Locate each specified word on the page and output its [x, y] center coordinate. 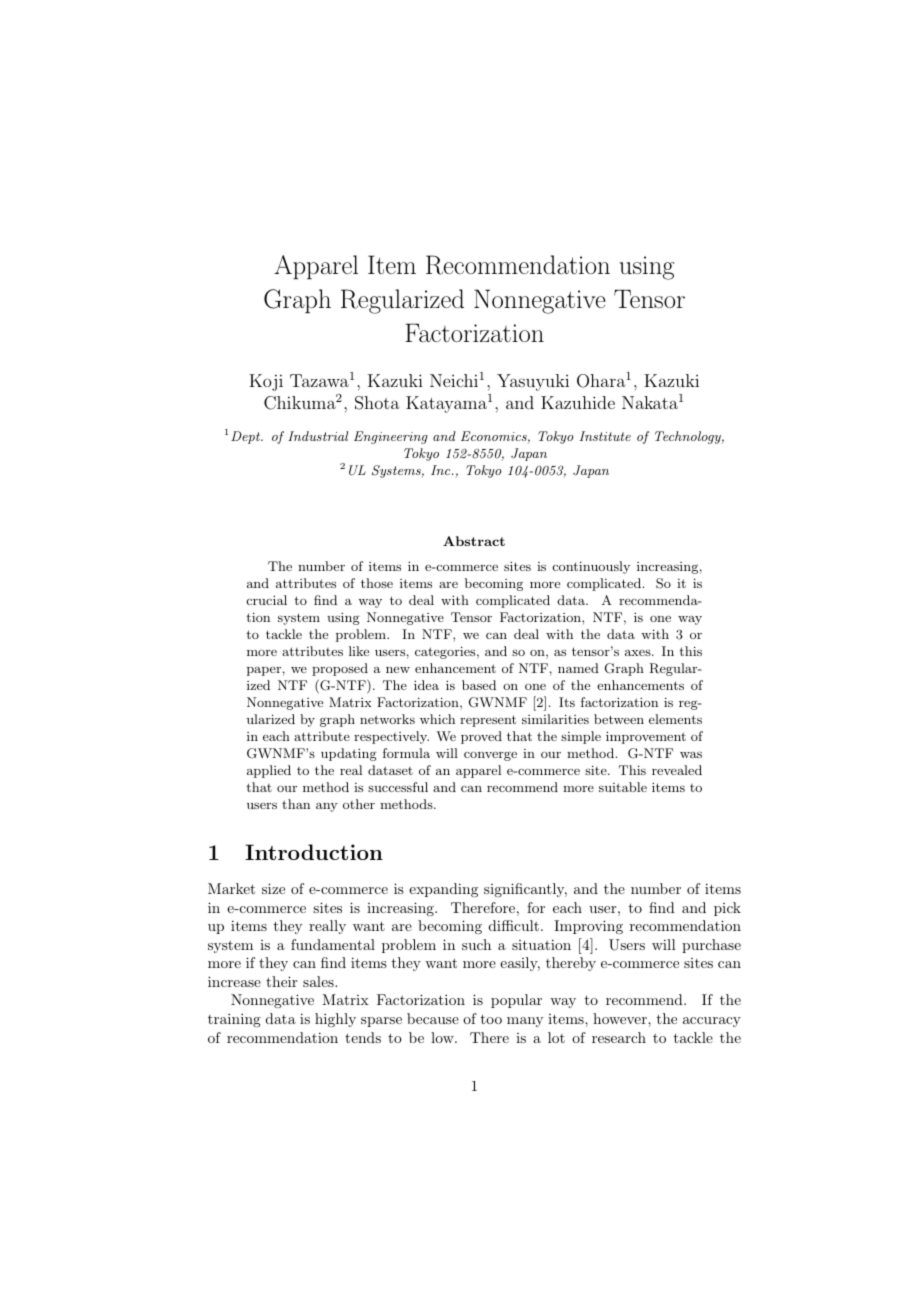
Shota [377, 403]
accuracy [712, 1022]
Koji [266, 382]
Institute [605, 436]
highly [335, 1020]
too [491, 1019]
